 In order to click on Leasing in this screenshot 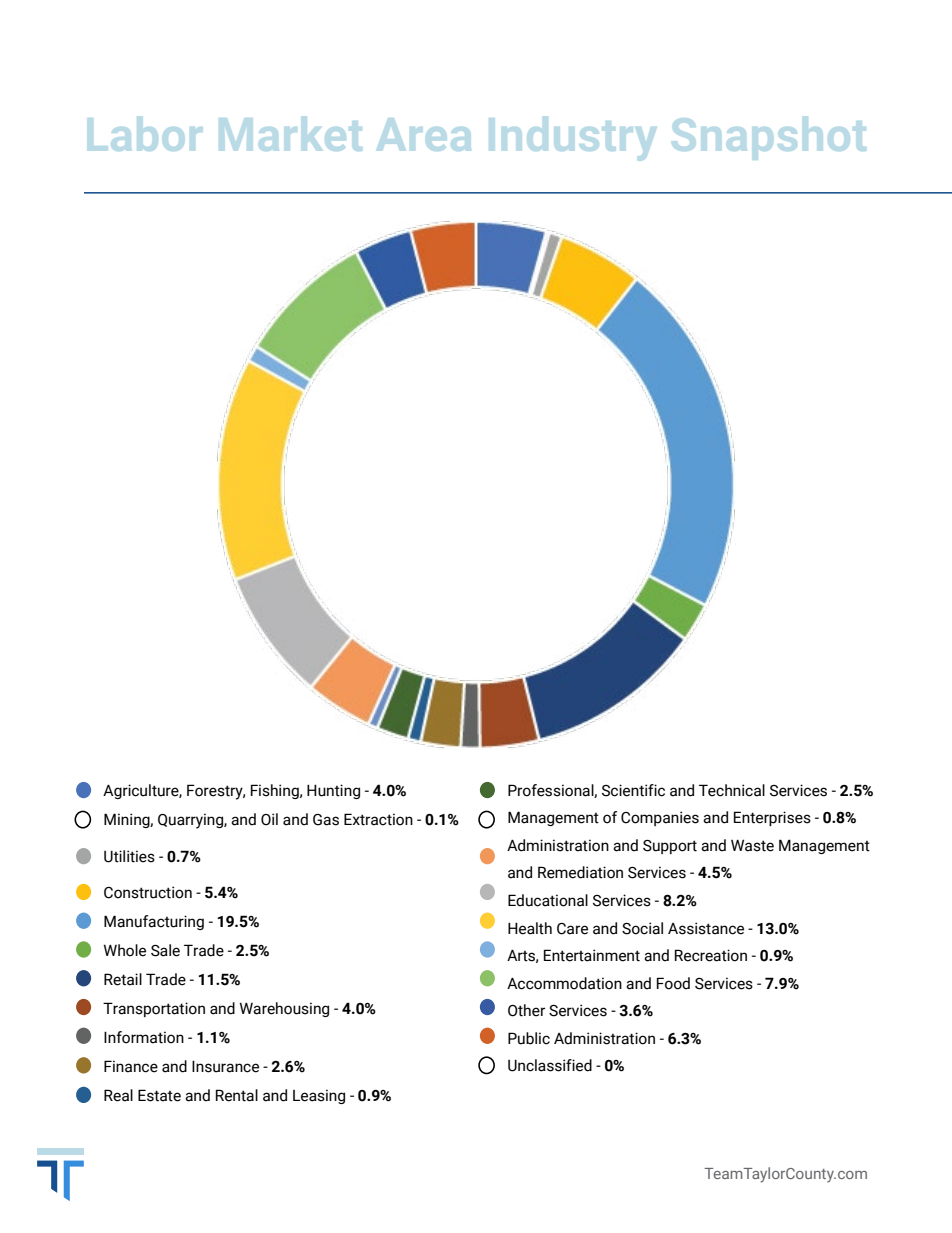, I will do `click(319, 1096)`.
